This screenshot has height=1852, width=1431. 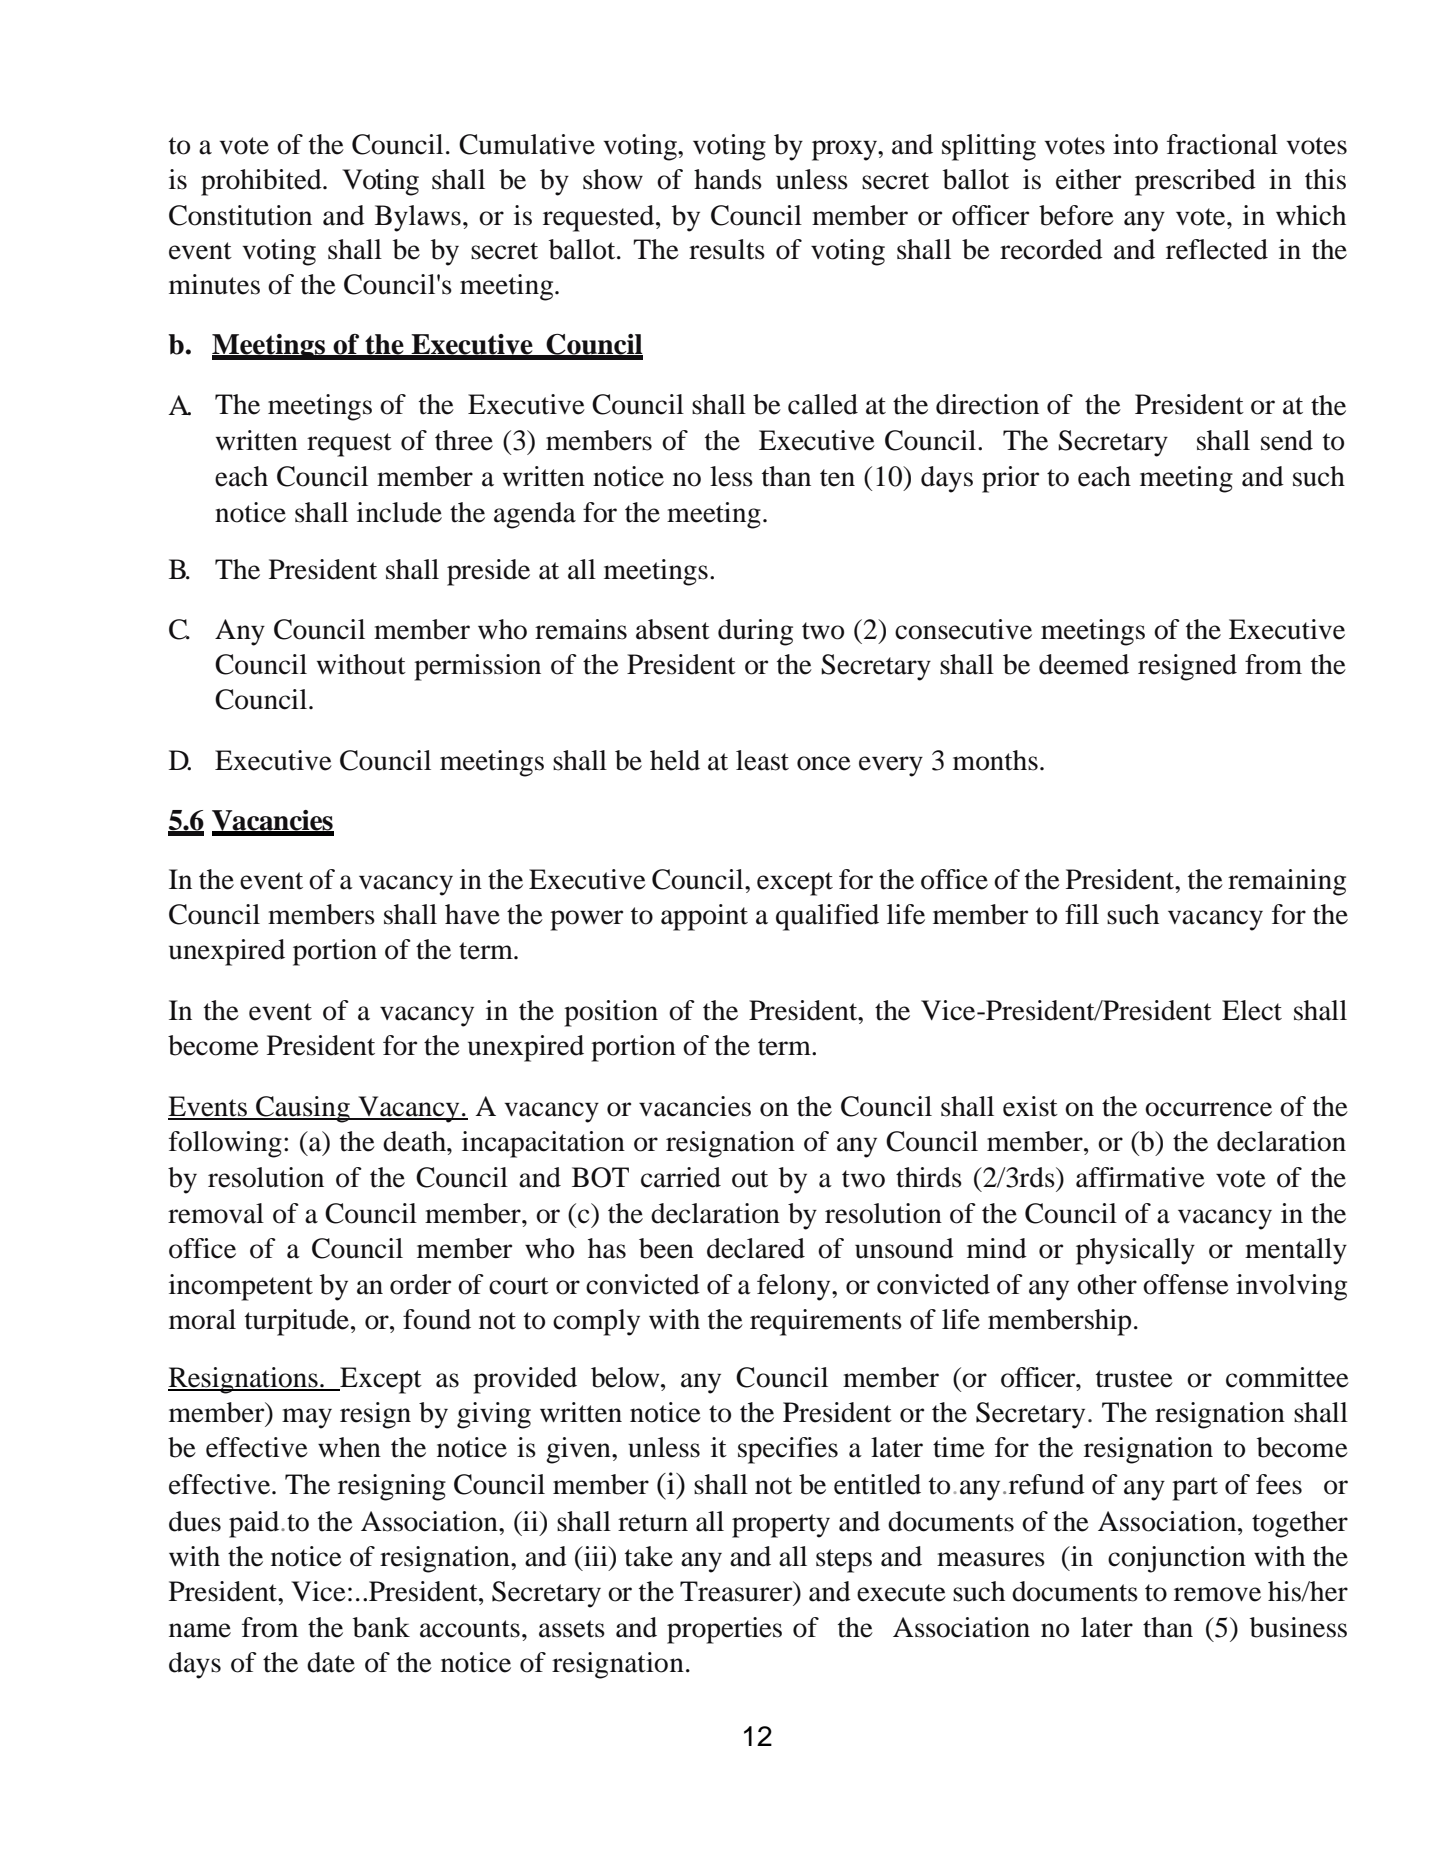 What do you see at coordinates (724, 1630) in the screenshot?
I see `properties` at bounding box center [724, 1630].
